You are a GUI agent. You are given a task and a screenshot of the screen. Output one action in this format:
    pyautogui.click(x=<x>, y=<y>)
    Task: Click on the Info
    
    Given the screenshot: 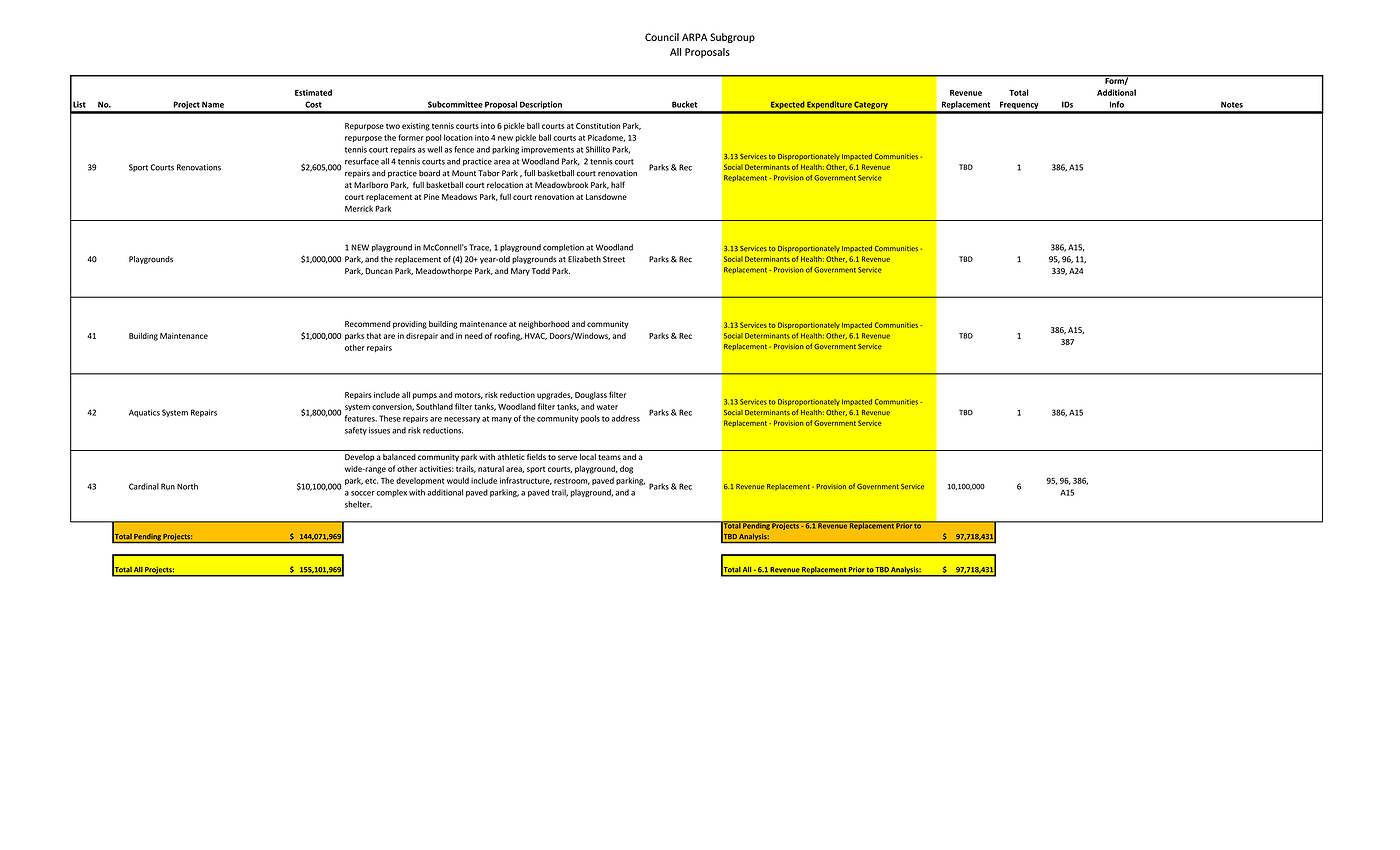 What is the action you would take?
    pyautogui.click(x=1117, y=104)
